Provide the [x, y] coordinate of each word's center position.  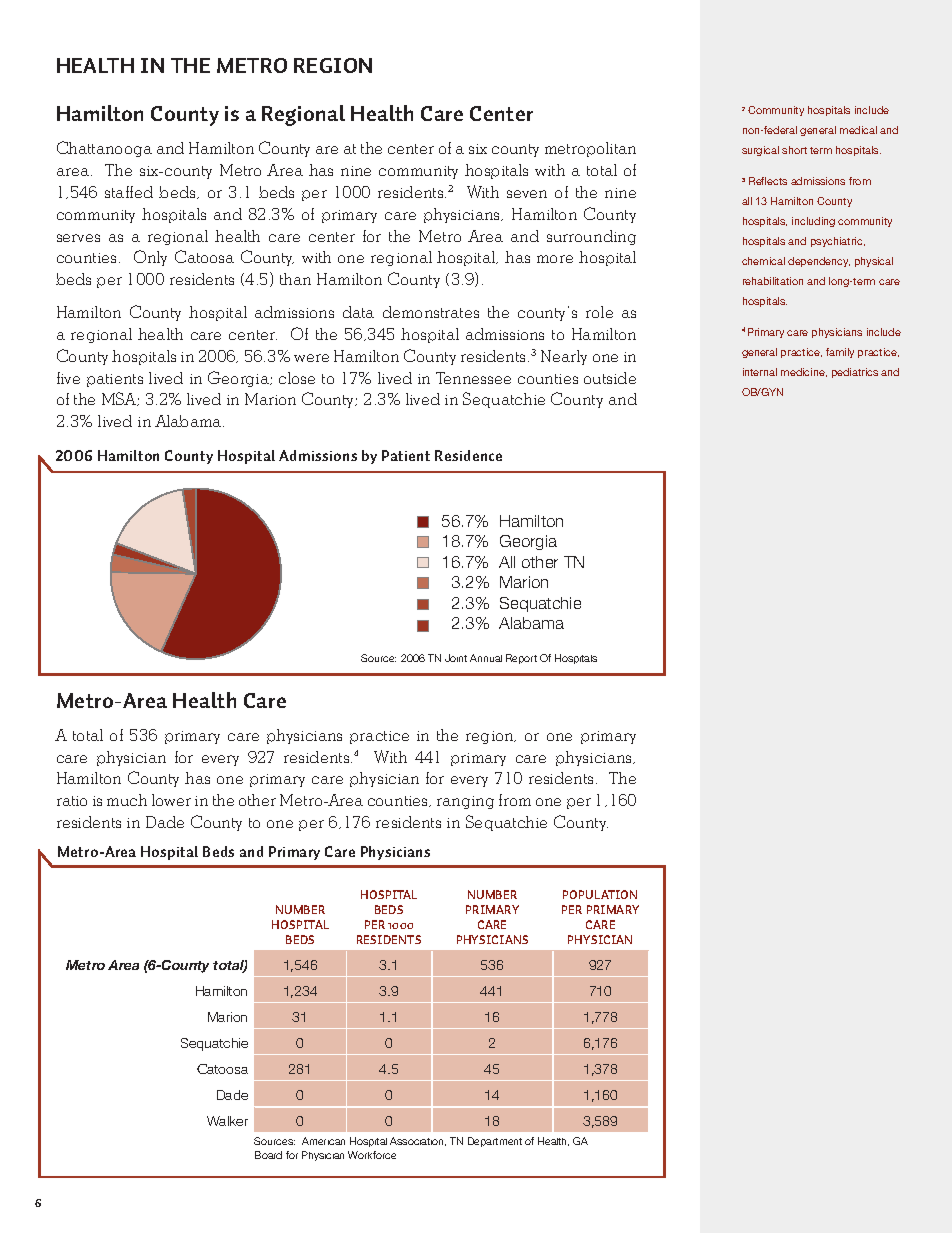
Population [600, 894]
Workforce [372, 1155]
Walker [227, 1121]
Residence [468, 455]
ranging [465, 802]
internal [760, 372]
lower [171, 800]
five [68, 378]
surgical [760, 151]
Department [495, 1142]
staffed [129, 192]
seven [527, 194]
